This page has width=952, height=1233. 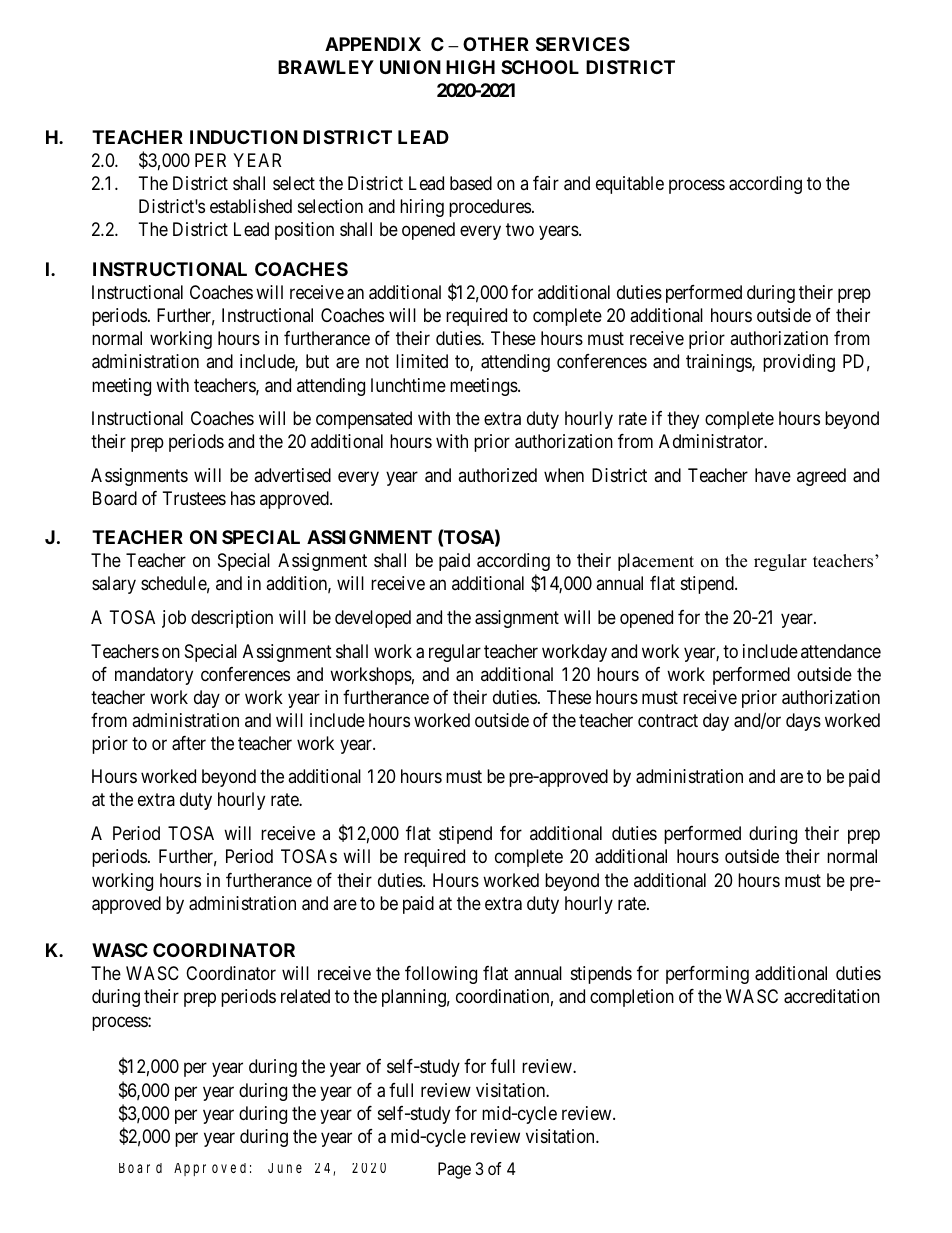 What do you see at coordinates (668, 720) in the page?
I see `contract` at bounding box center [668, 720].
